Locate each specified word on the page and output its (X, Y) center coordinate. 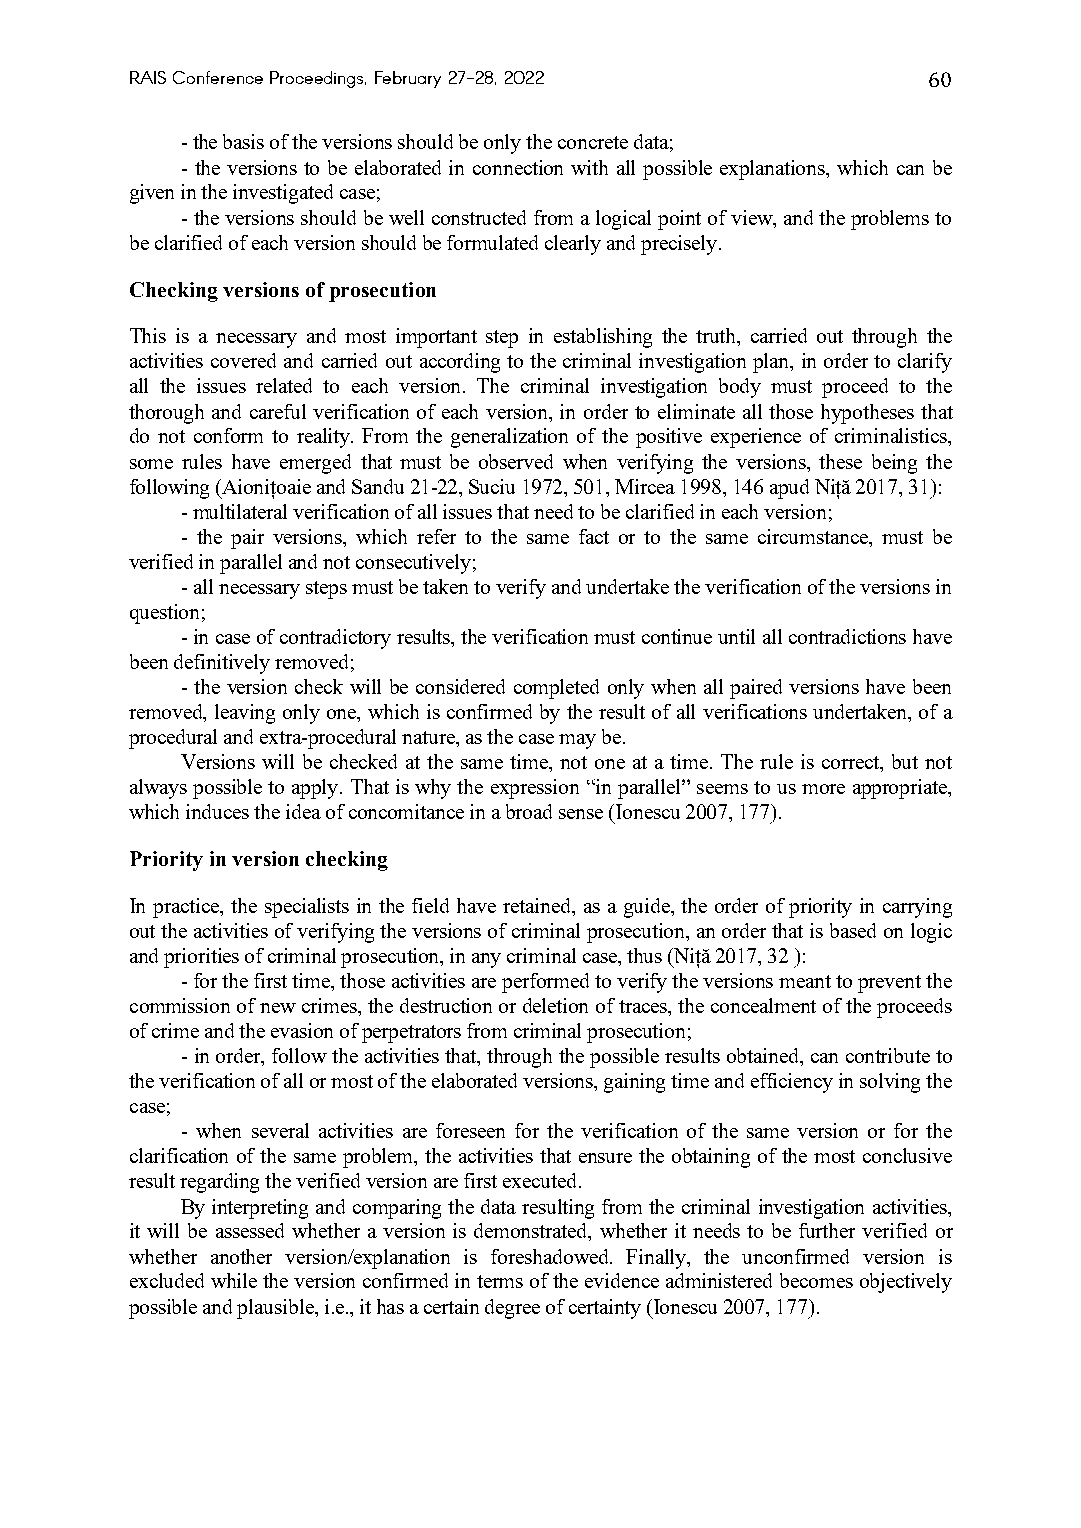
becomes (816, 1280)
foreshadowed (551, 1256)
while (234, 1280)
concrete (593, 142)
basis (243, 141)
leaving (245, 714)
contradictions (847, 636)
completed (556, 689)
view (753, 219)
